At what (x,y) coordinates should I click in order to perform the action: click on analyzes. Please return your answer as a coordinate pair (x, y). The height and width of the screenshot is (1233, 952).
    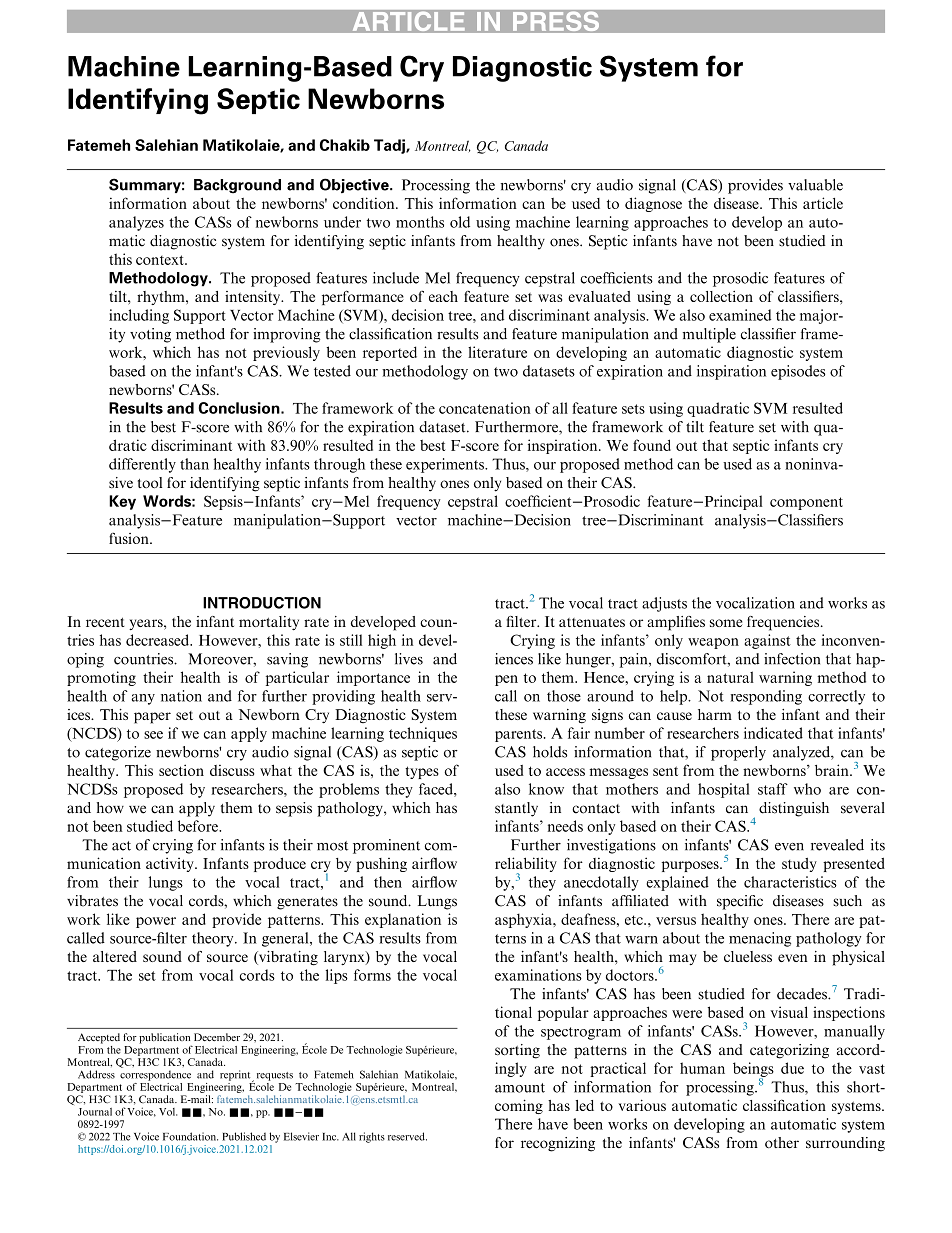
    Looking at the image, I should click on (136, 223).
